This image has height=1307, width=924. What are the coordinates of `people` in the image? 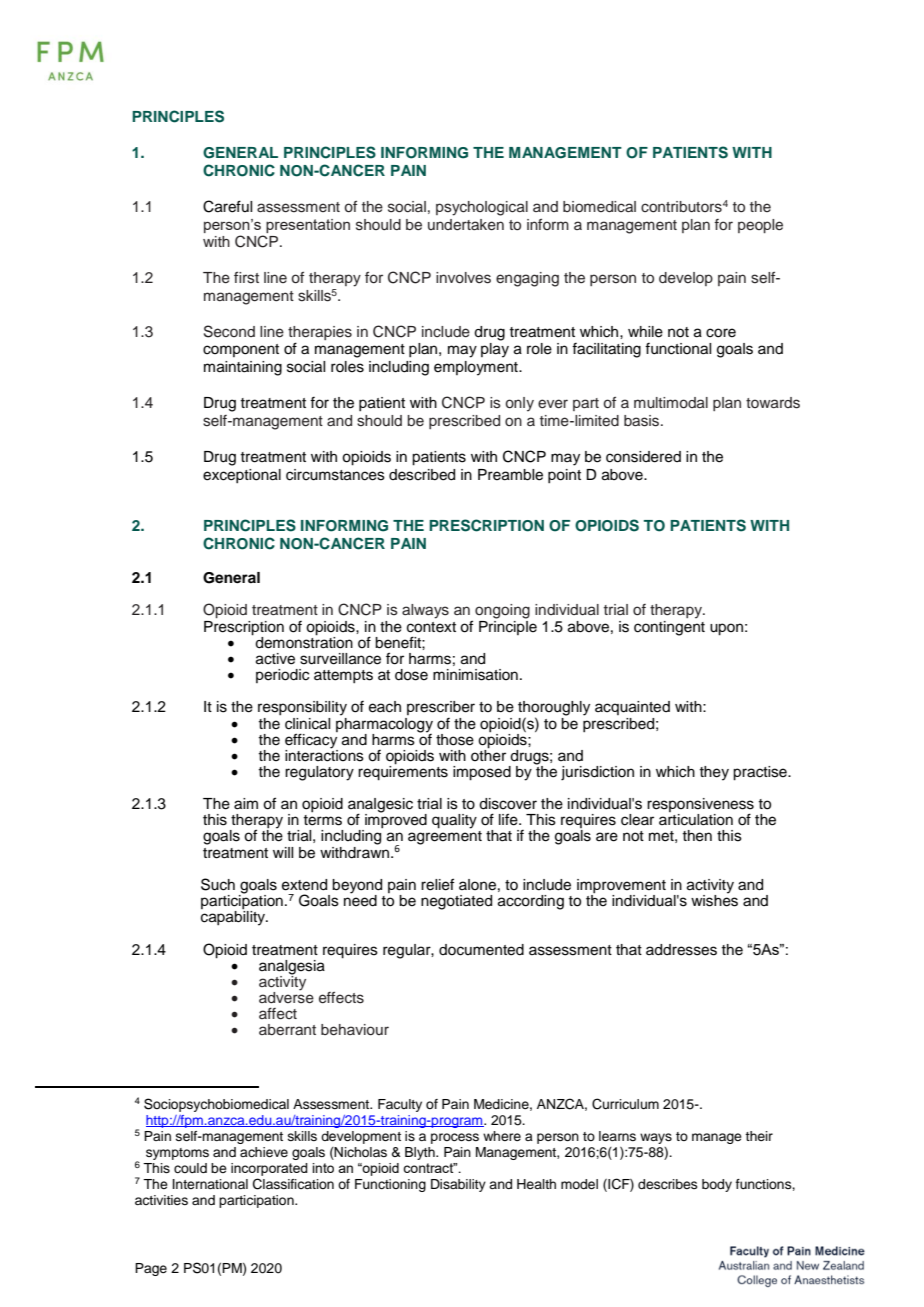 It's located at (760, 226).
